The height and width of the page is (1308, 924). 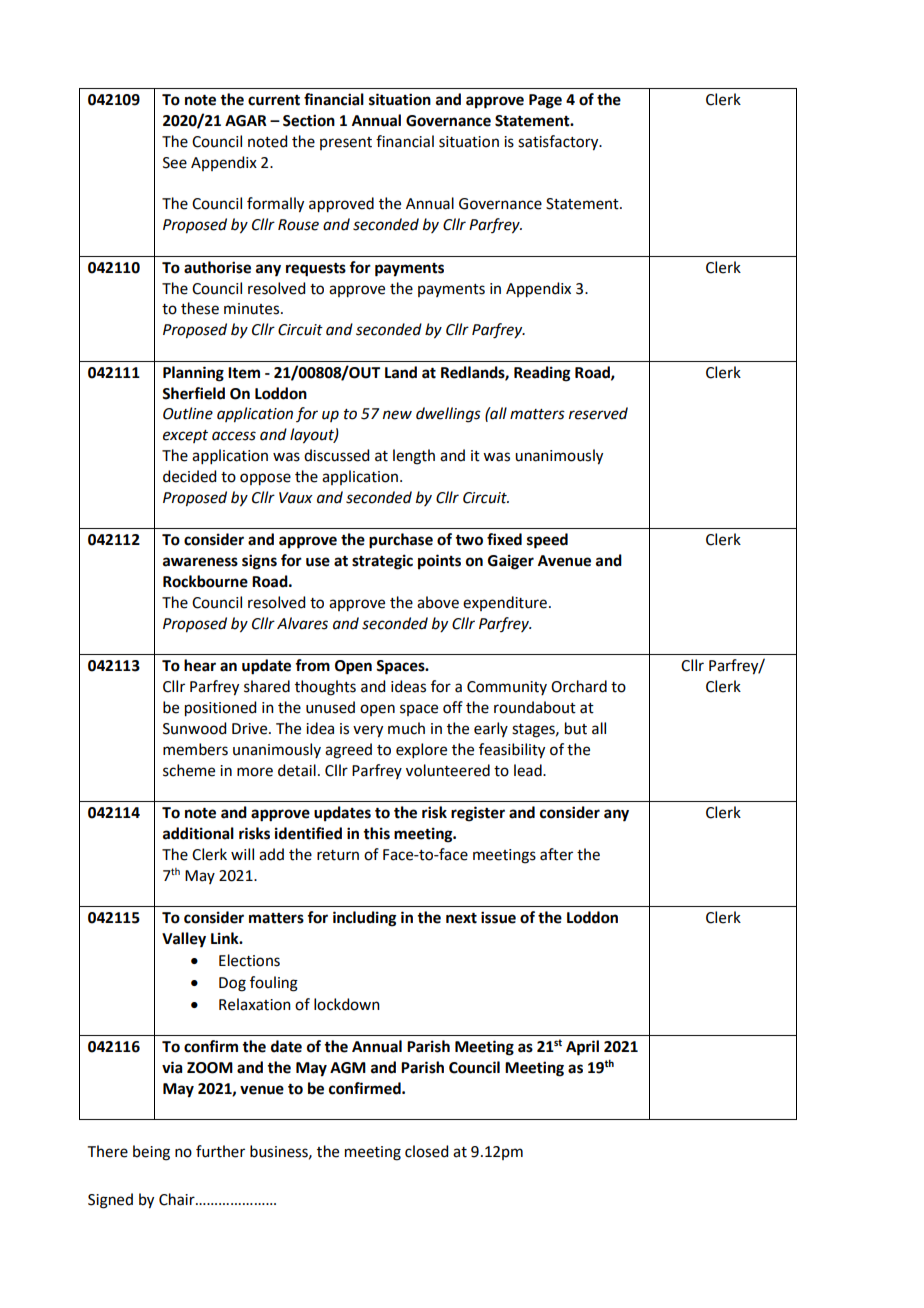 What do you see at coordinates (582, 1048) in the page?
I see `April` at bounding box center [582, 1048].
